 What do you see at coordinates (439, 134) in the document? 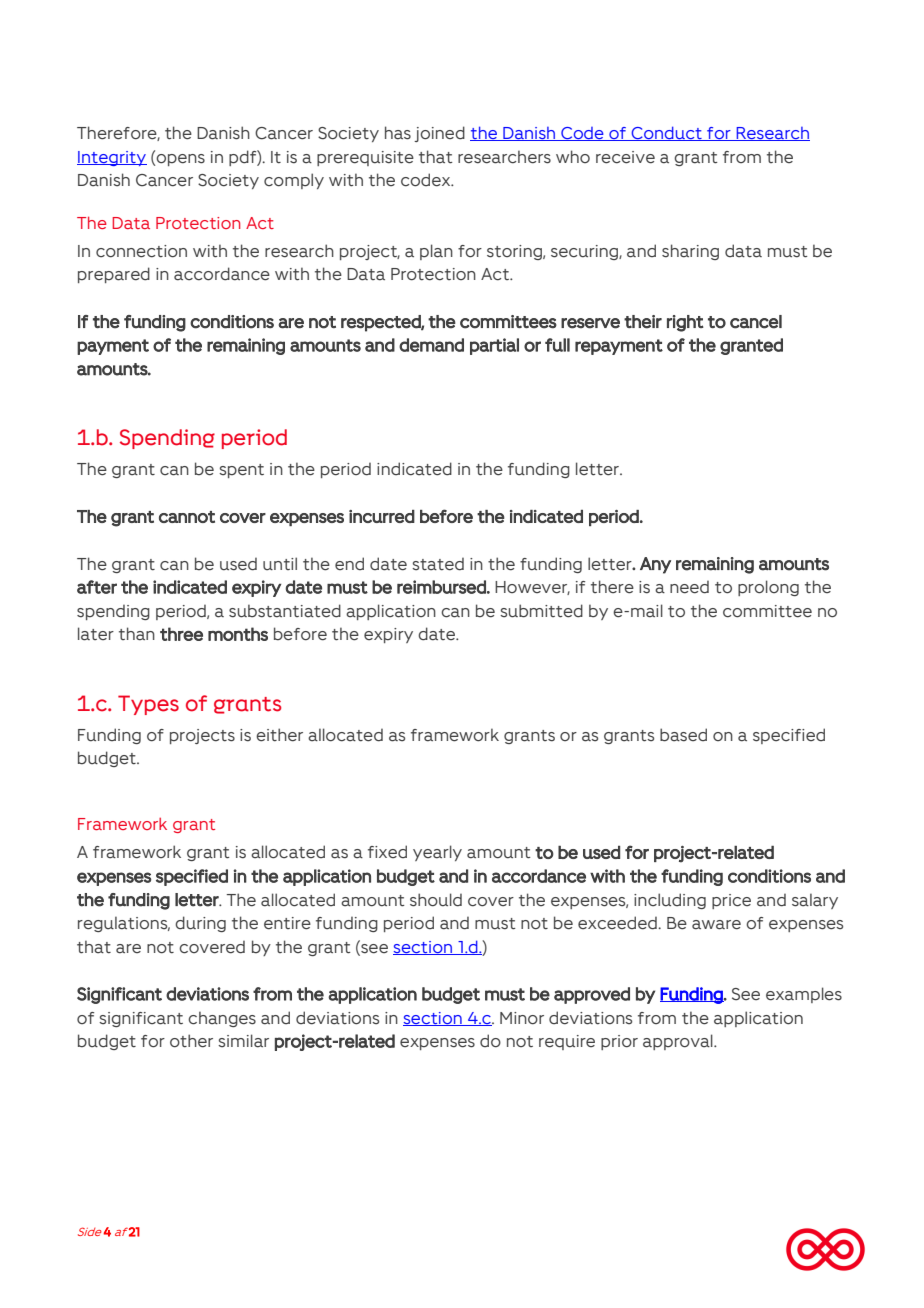
I see `joined` at bounding box center [439, 134].
